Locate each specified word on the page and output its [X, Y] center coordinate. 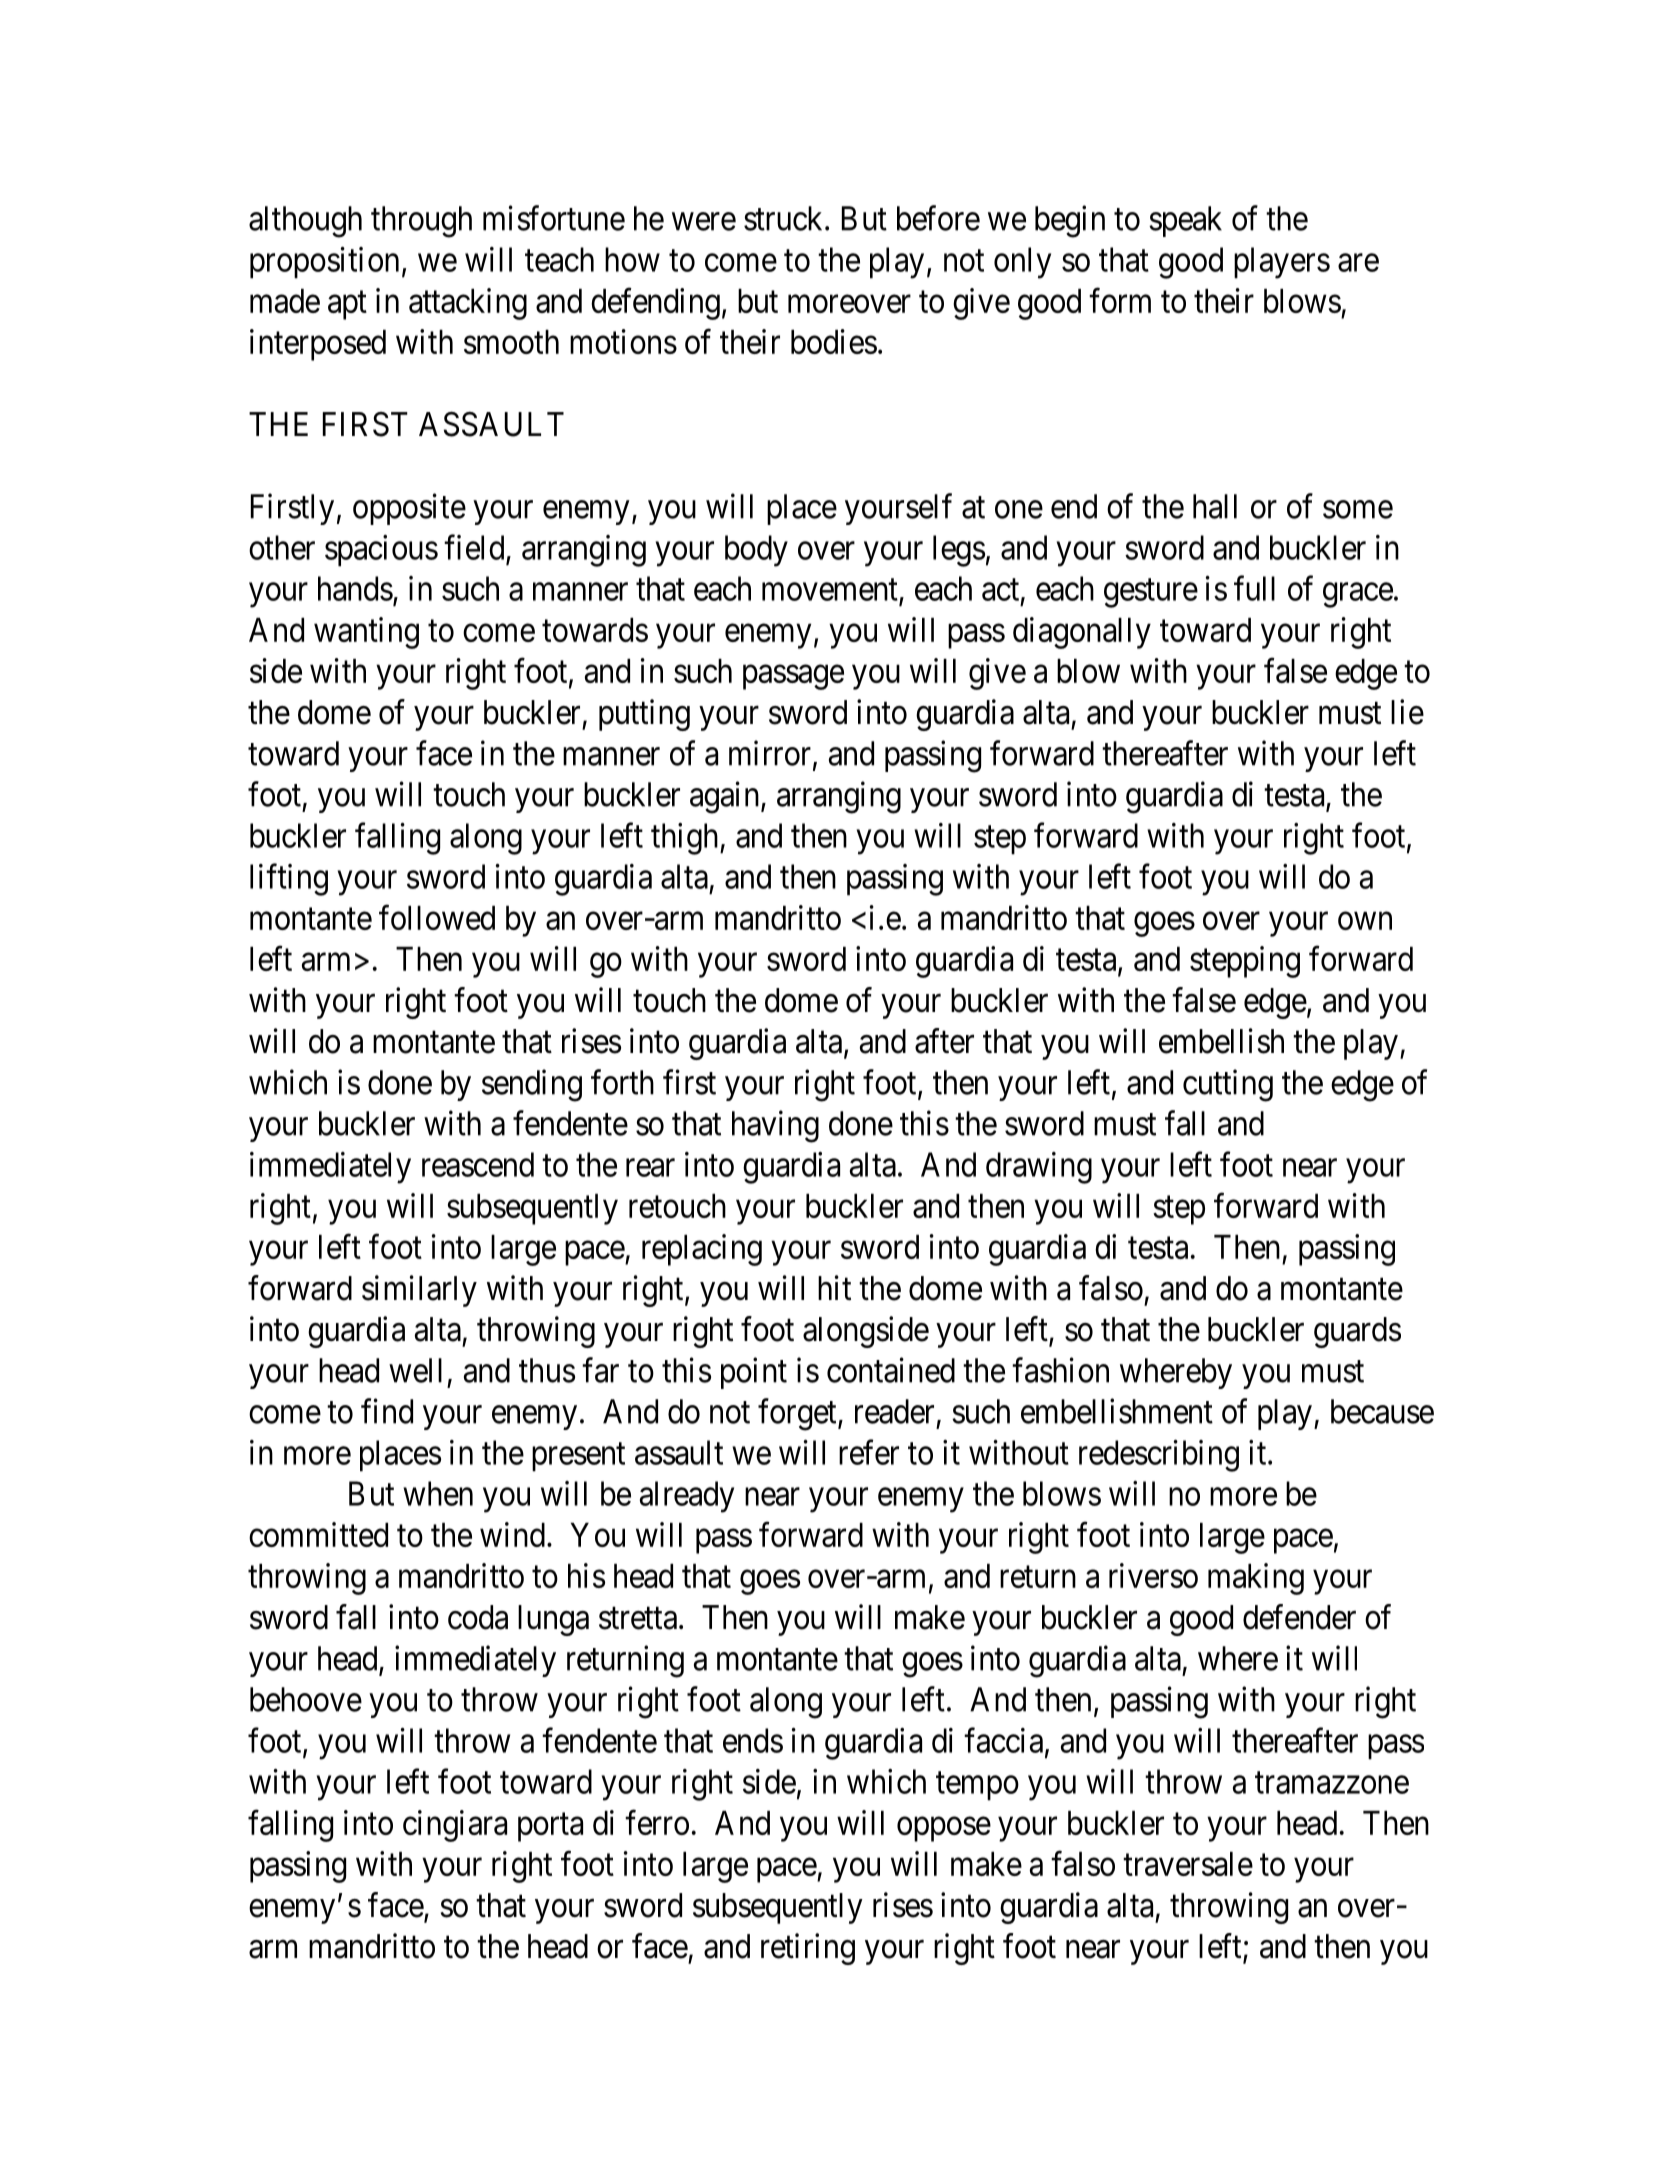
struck [785, 218]
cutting [1228, 1085]
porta [550, 1827]
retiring [808, 1949]
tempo [977, 1786]
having [775, 1126]
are [1358, 263]
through [421, 222]
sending [532, 1085]
